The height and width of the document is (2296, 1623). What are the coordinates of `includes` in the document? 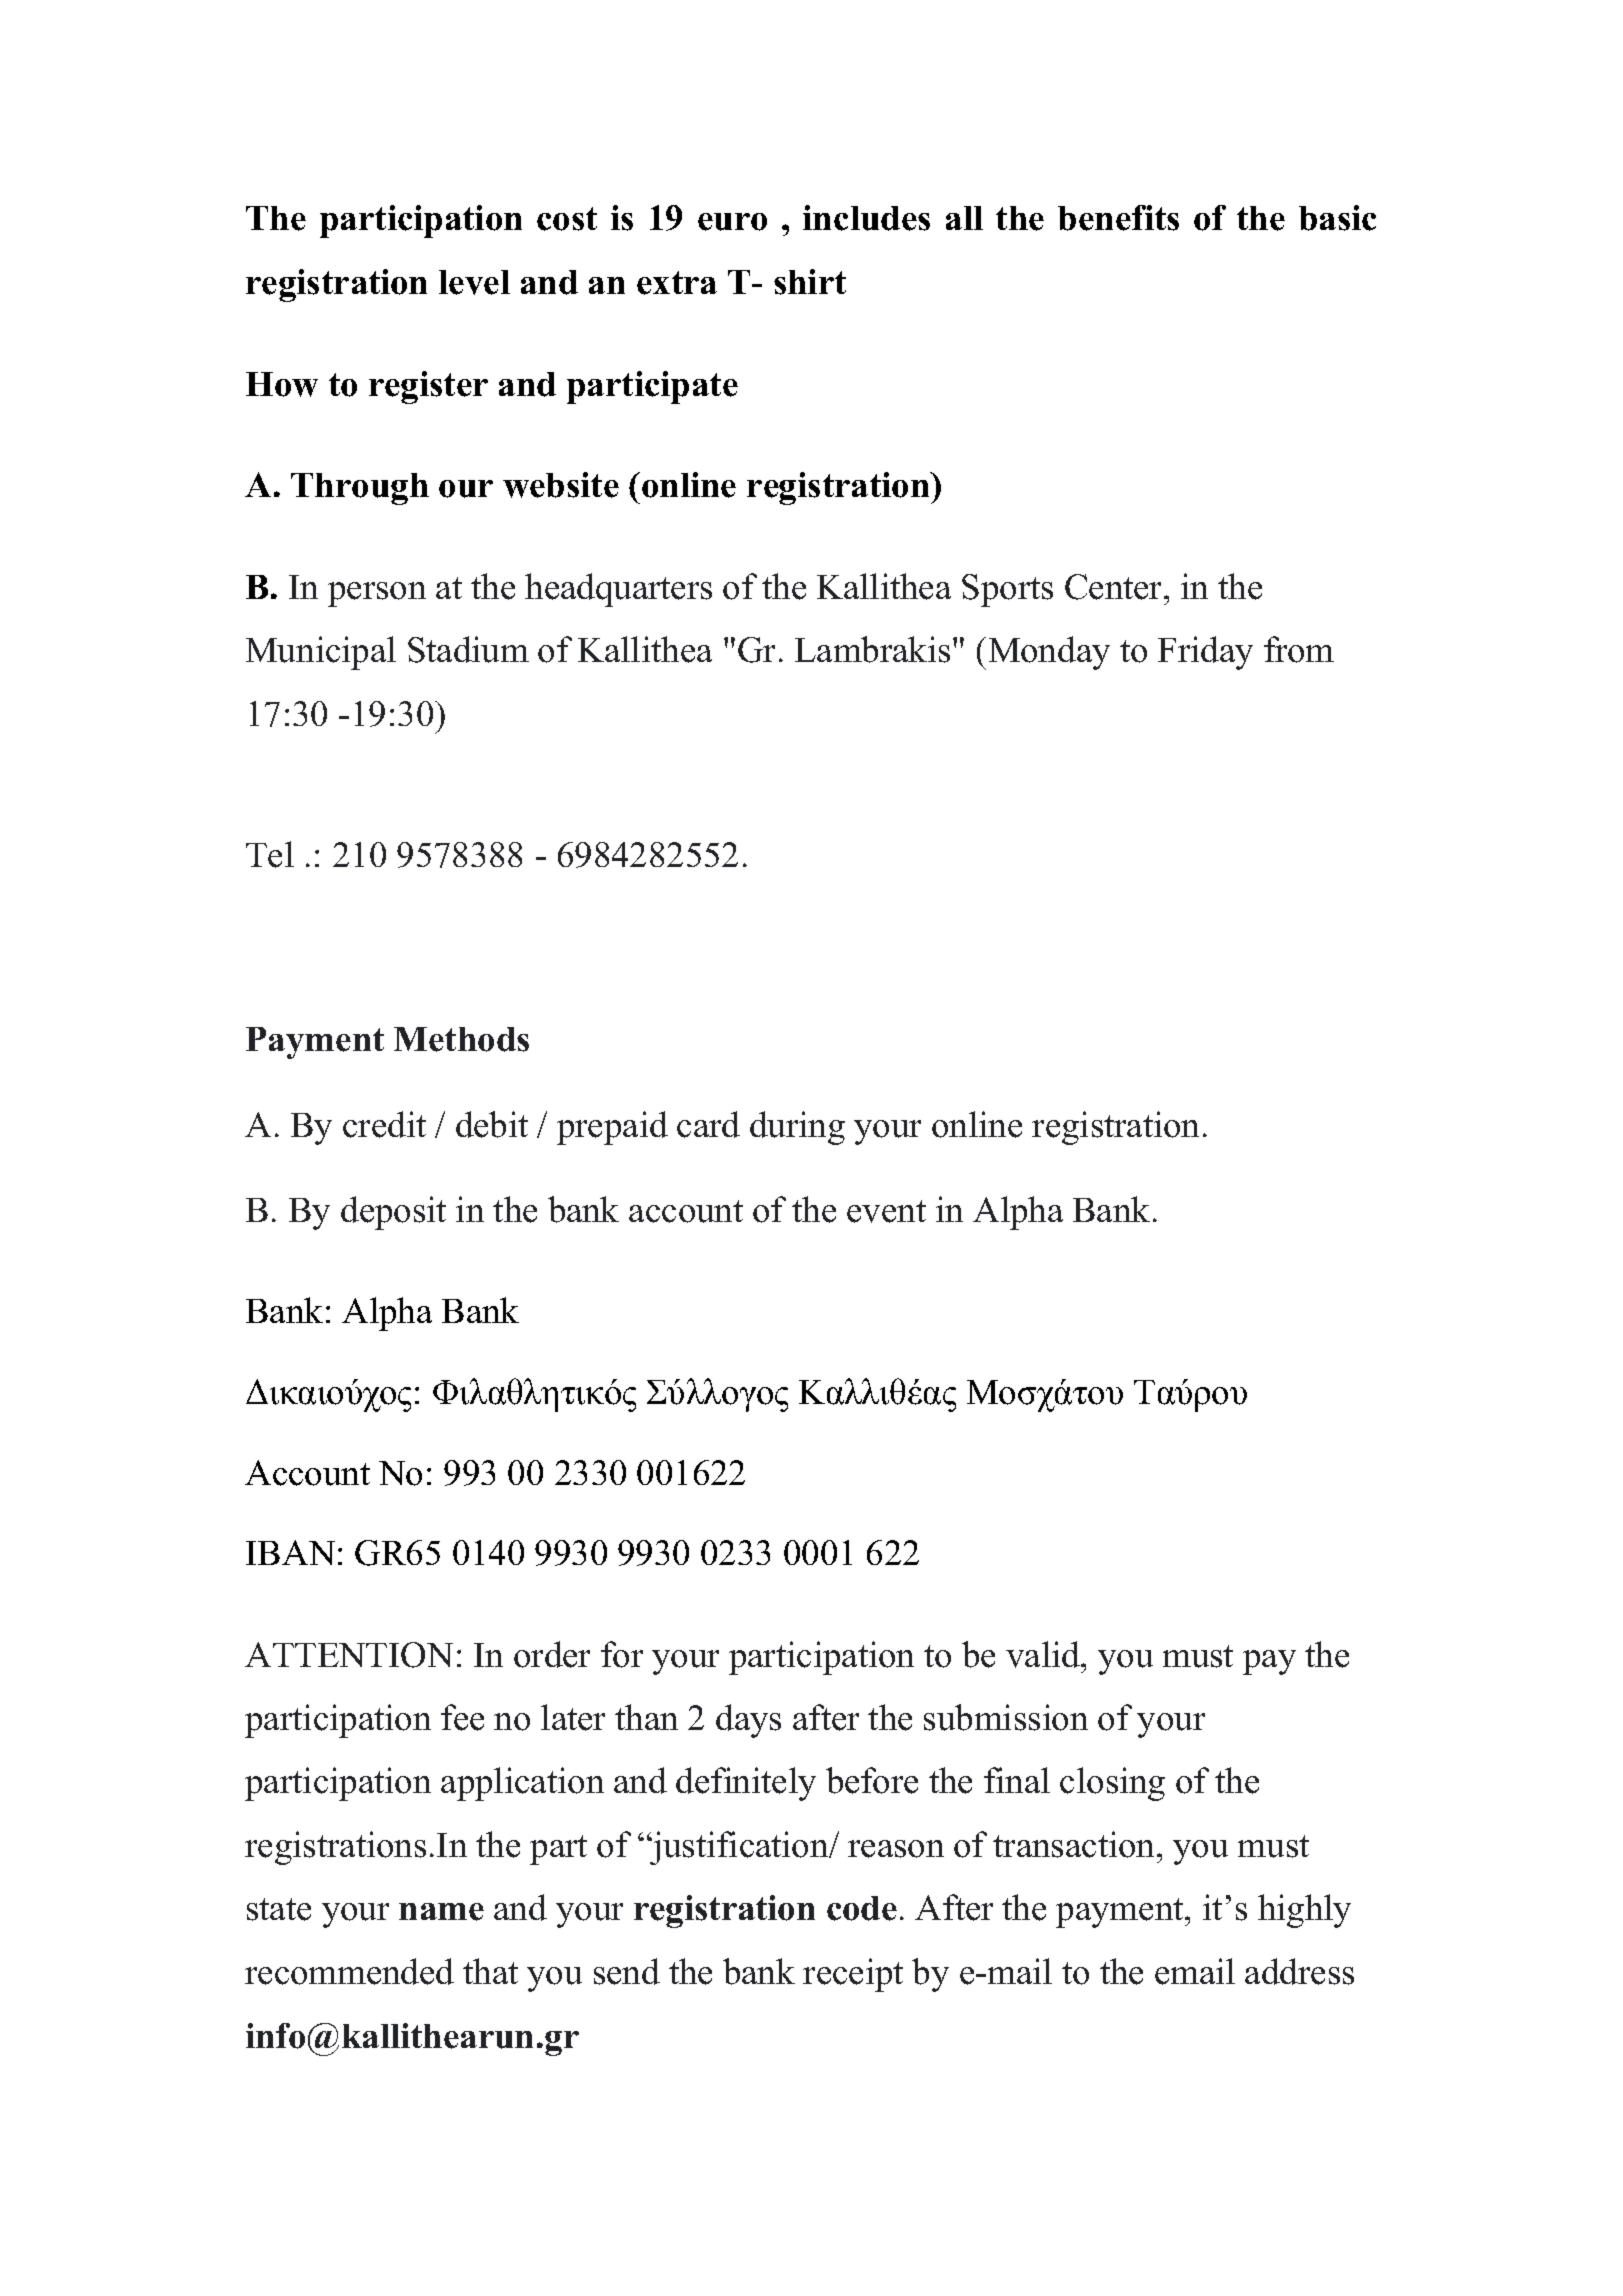 It's located at (866, 218).
